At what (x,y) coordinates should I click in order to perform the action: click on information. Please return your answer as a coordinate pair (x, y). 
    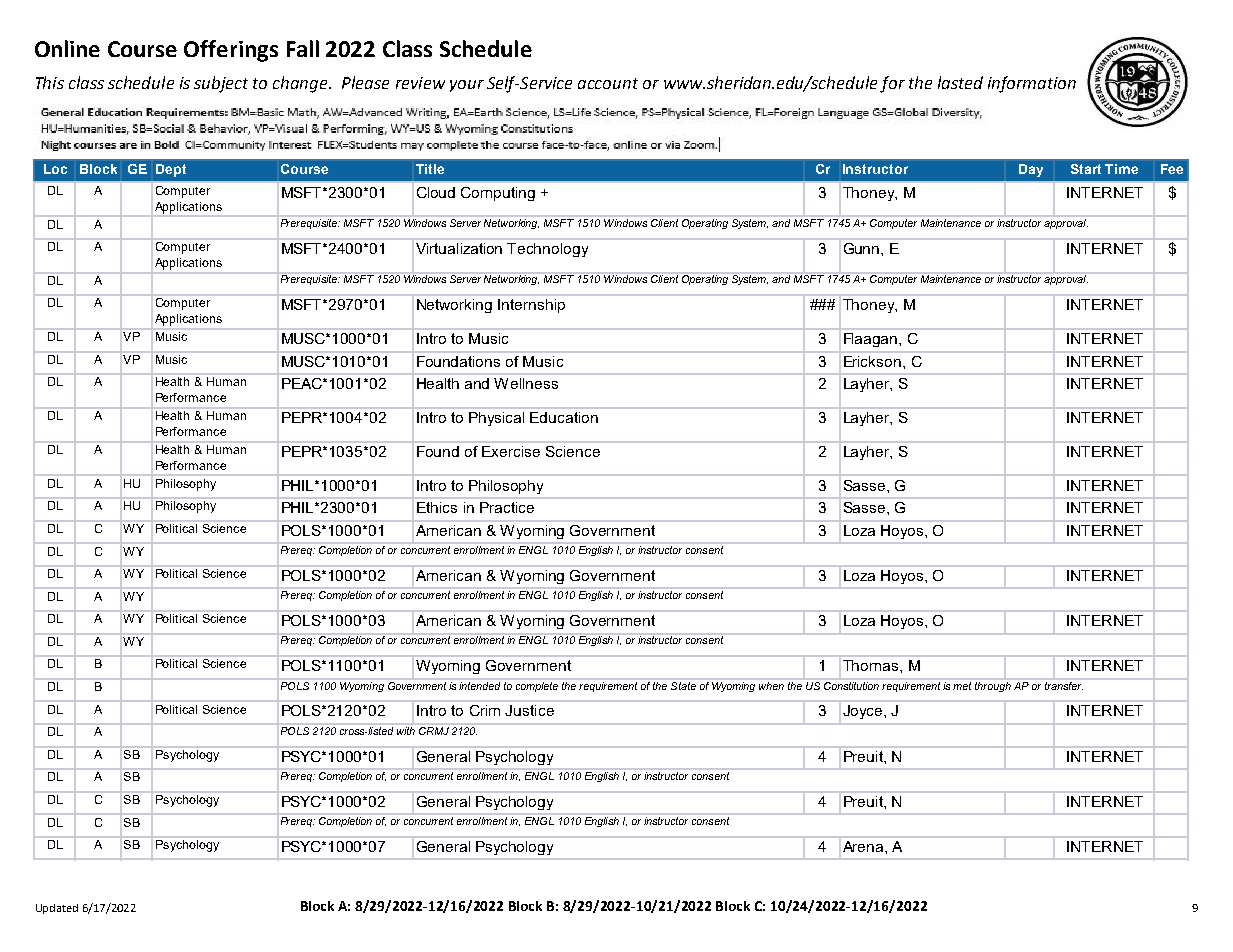
    Looking at the image, I should click on (1032, 84).
